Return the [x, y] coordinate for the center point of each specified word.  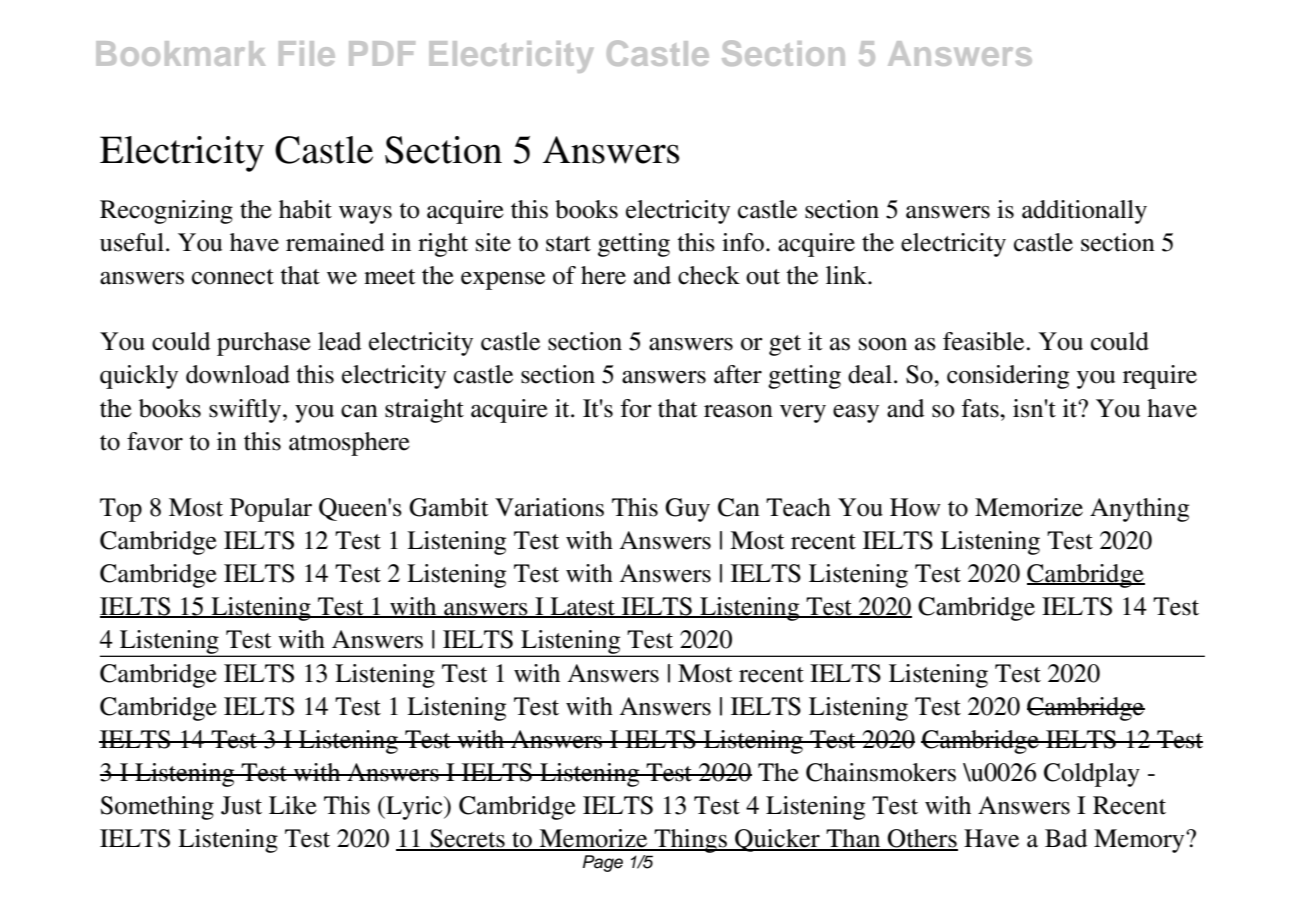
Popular [271, 510]
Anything [1139, 510]
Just [241, 805]
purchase [264, 344]
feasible [985, 341]
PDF [382, 53]
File [307, 53]
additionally [1084, 212]
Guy [687, 510]
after [738, 374]
